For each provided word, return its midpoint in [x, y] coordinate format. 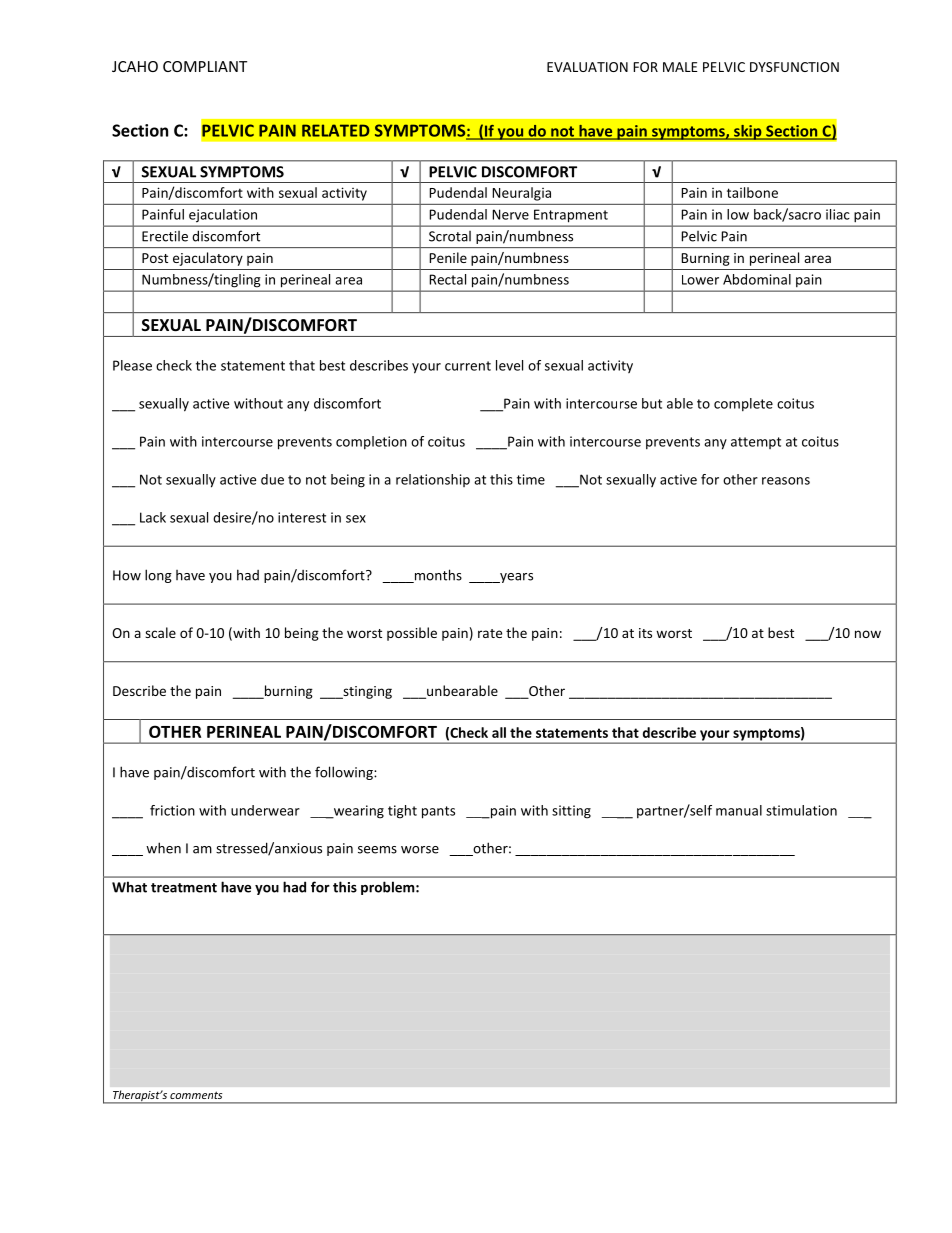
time [531, 479]
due [272, 479]
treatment [184, 888]
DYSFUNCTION [794, 67]
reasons [786, 481]
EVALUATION [587, 67]
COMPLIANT [205, 66]
